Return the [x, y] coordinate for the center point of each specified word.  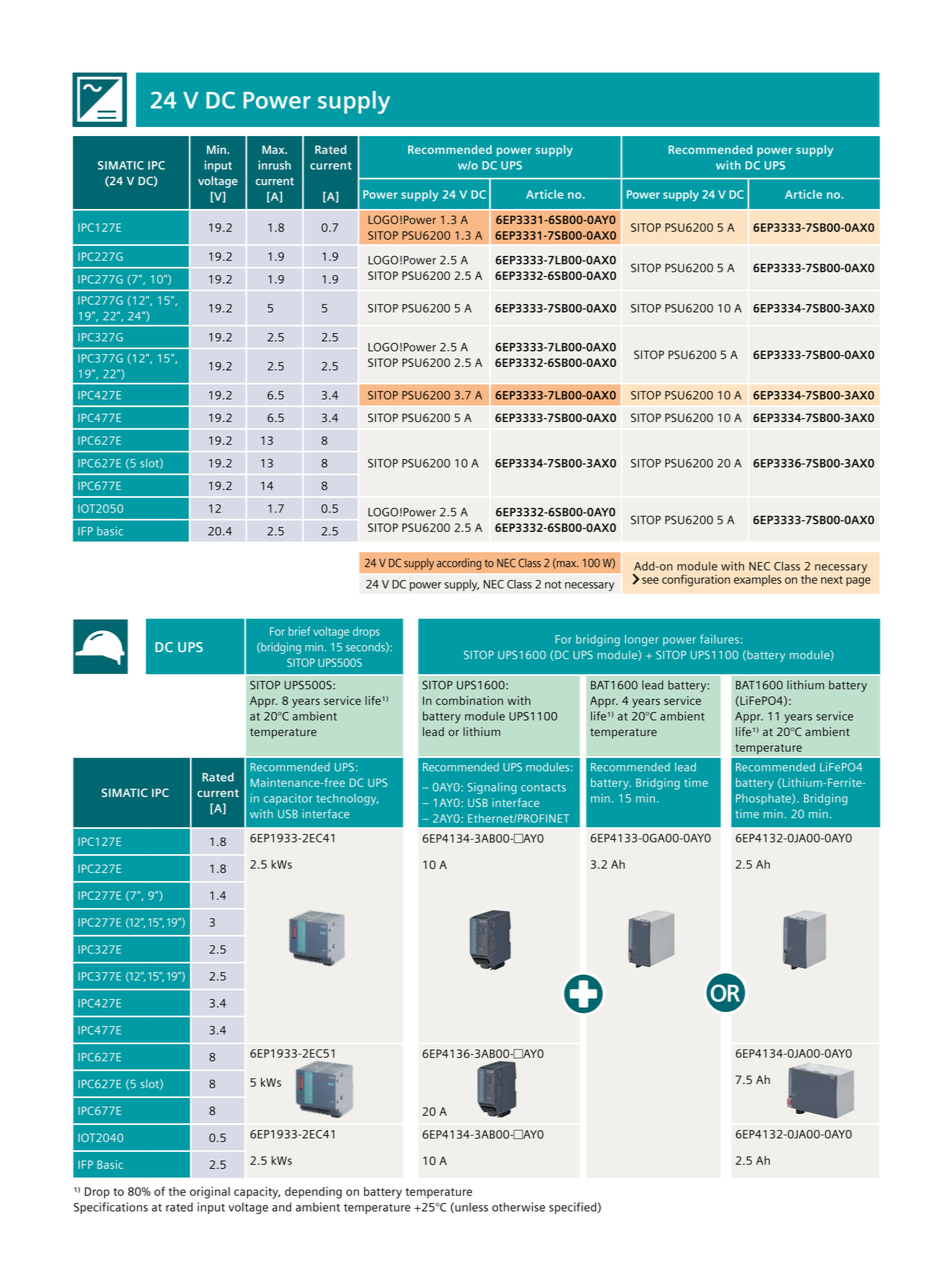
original [210, 1193]
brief [299, 631]
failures [719, 639]
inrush [274, 165]
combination [469, 700]
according [459, 564]
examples [757, 580]
